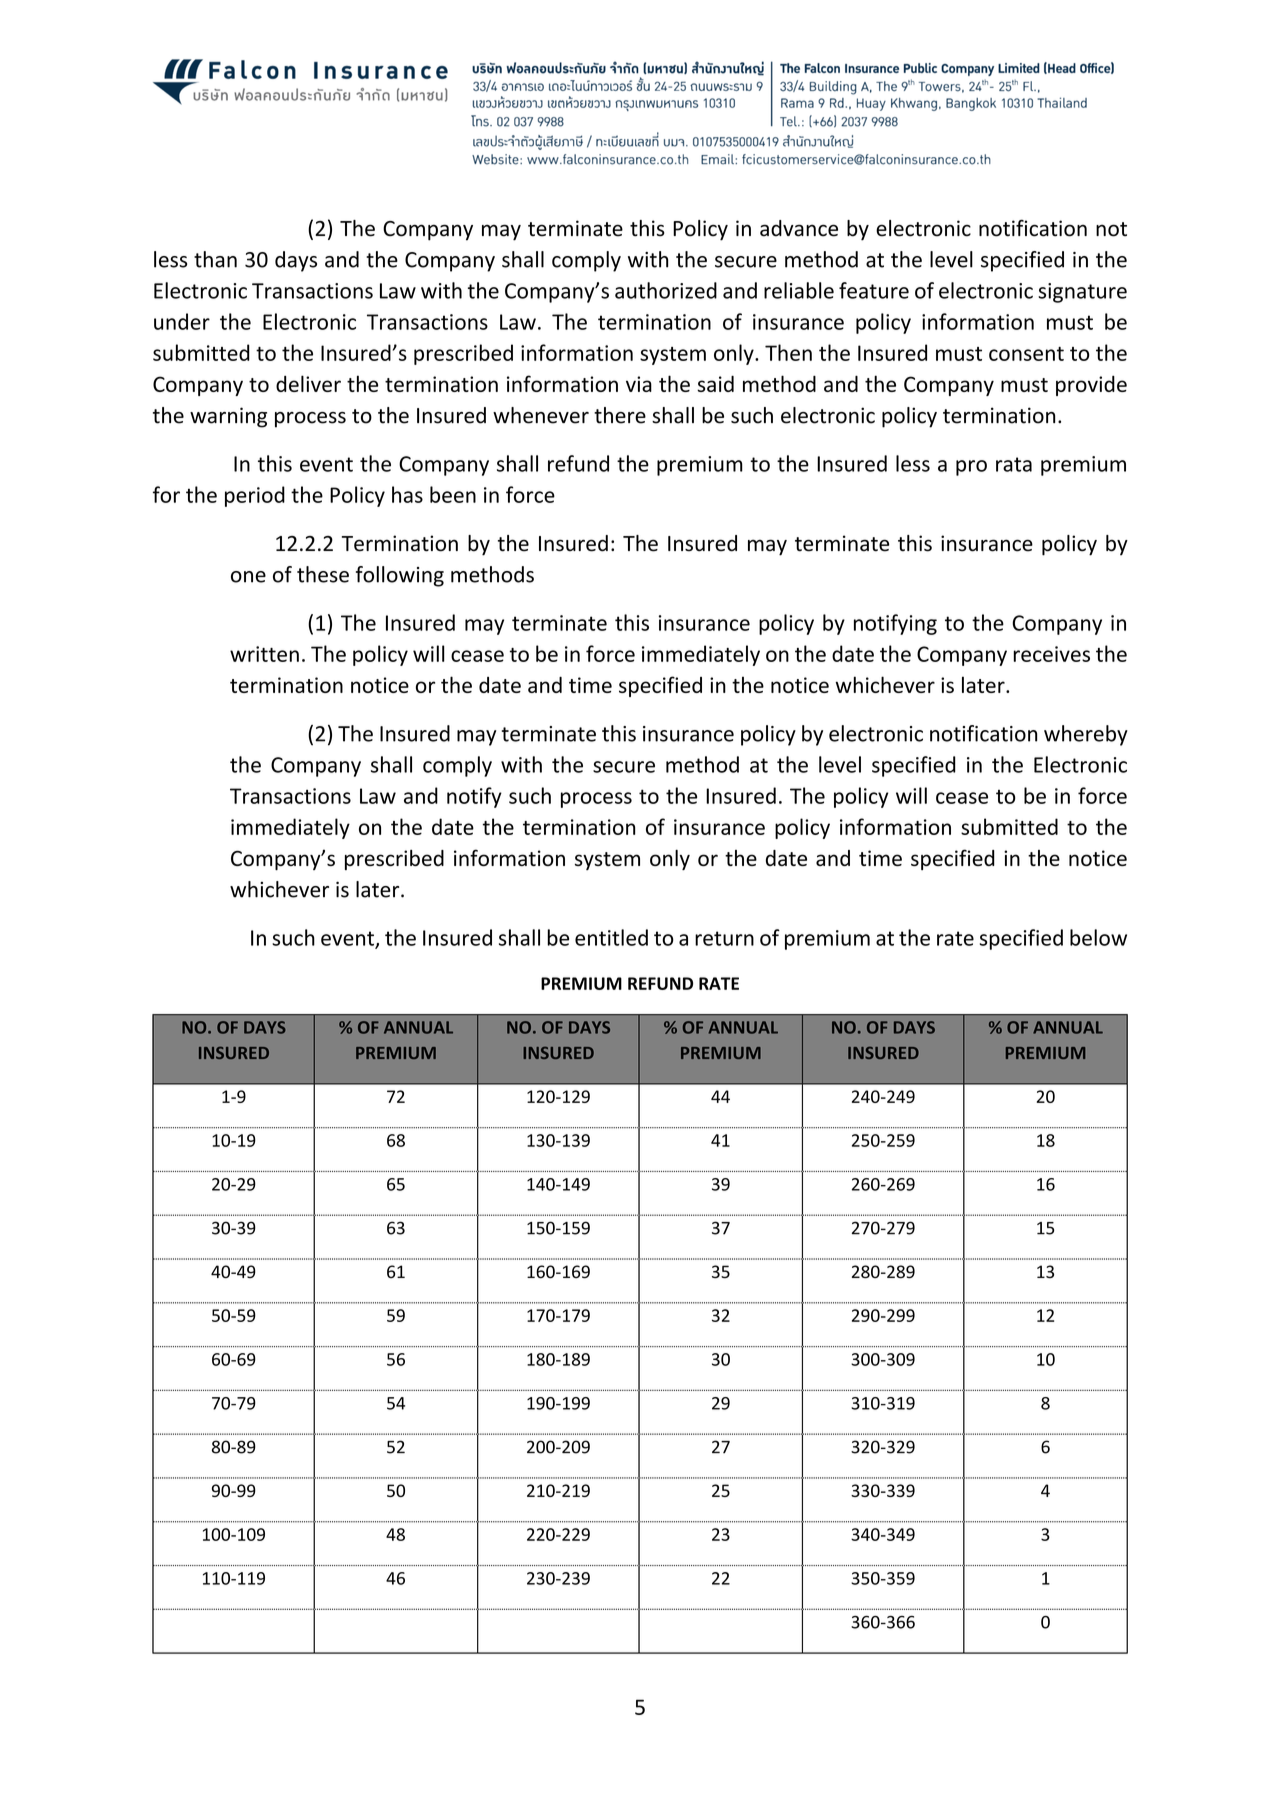  What do you see at coordinates (1086, 735) in the page?
I see `whereby` at bounding box center [1086, 735].
